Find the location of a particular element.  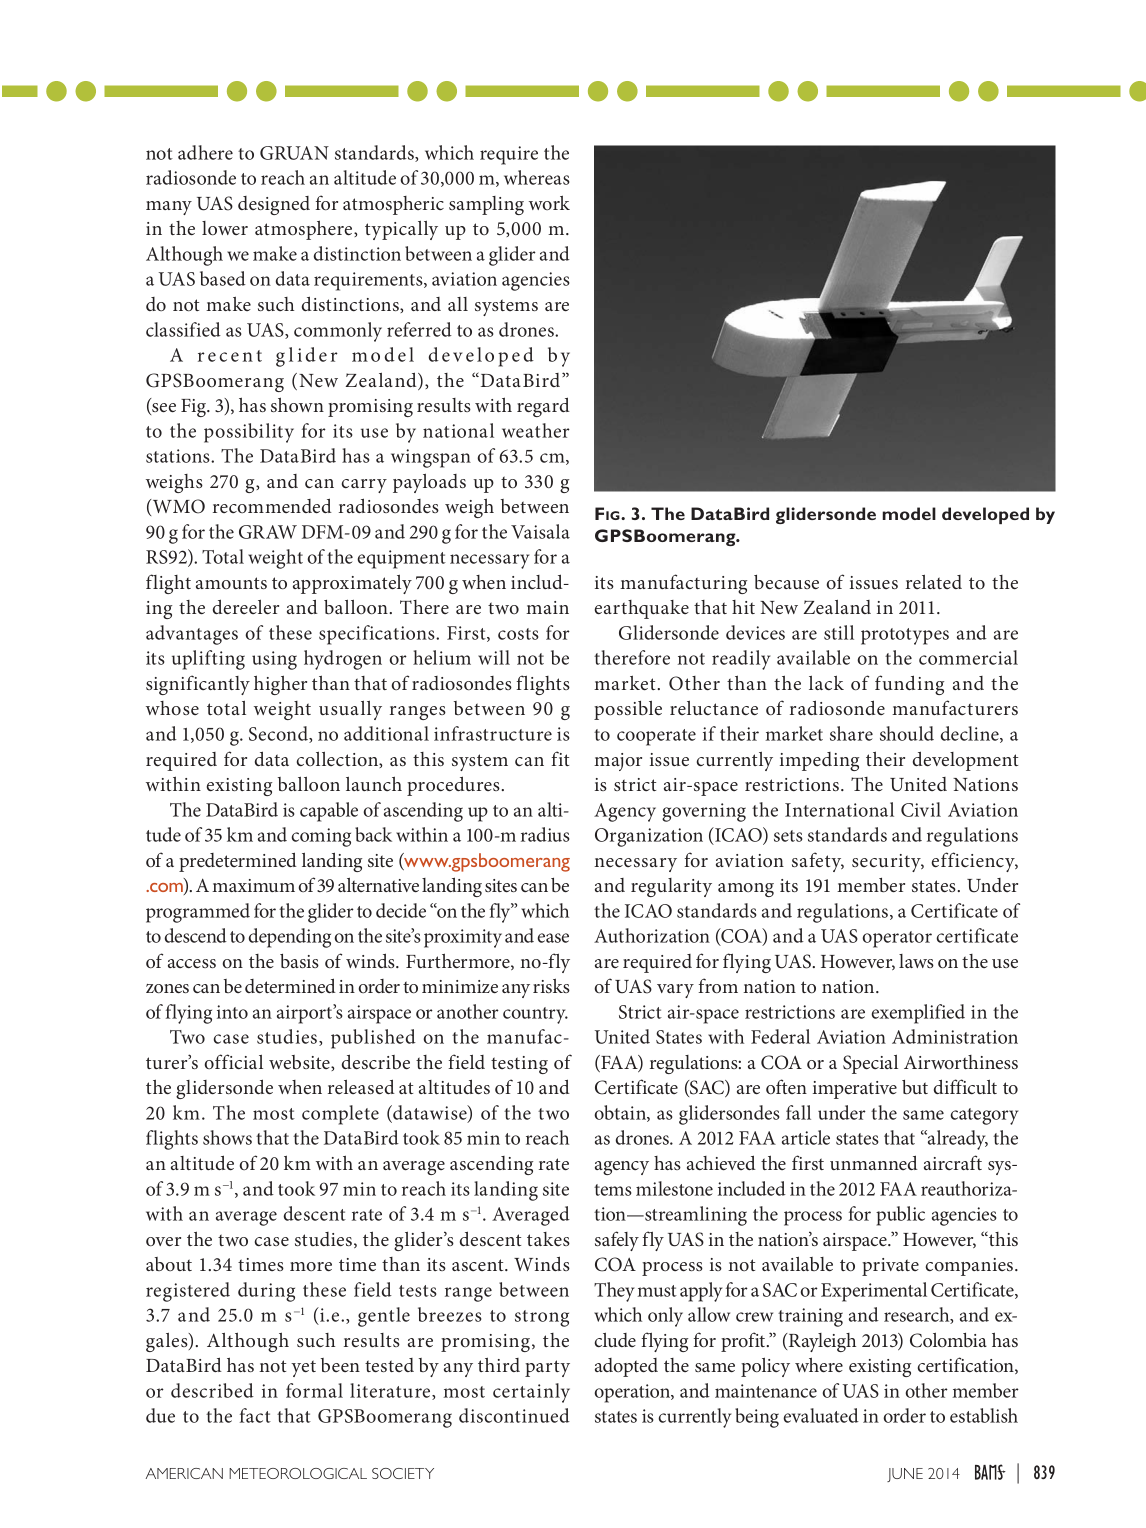

sampling is located at coordinates (486, 205).
